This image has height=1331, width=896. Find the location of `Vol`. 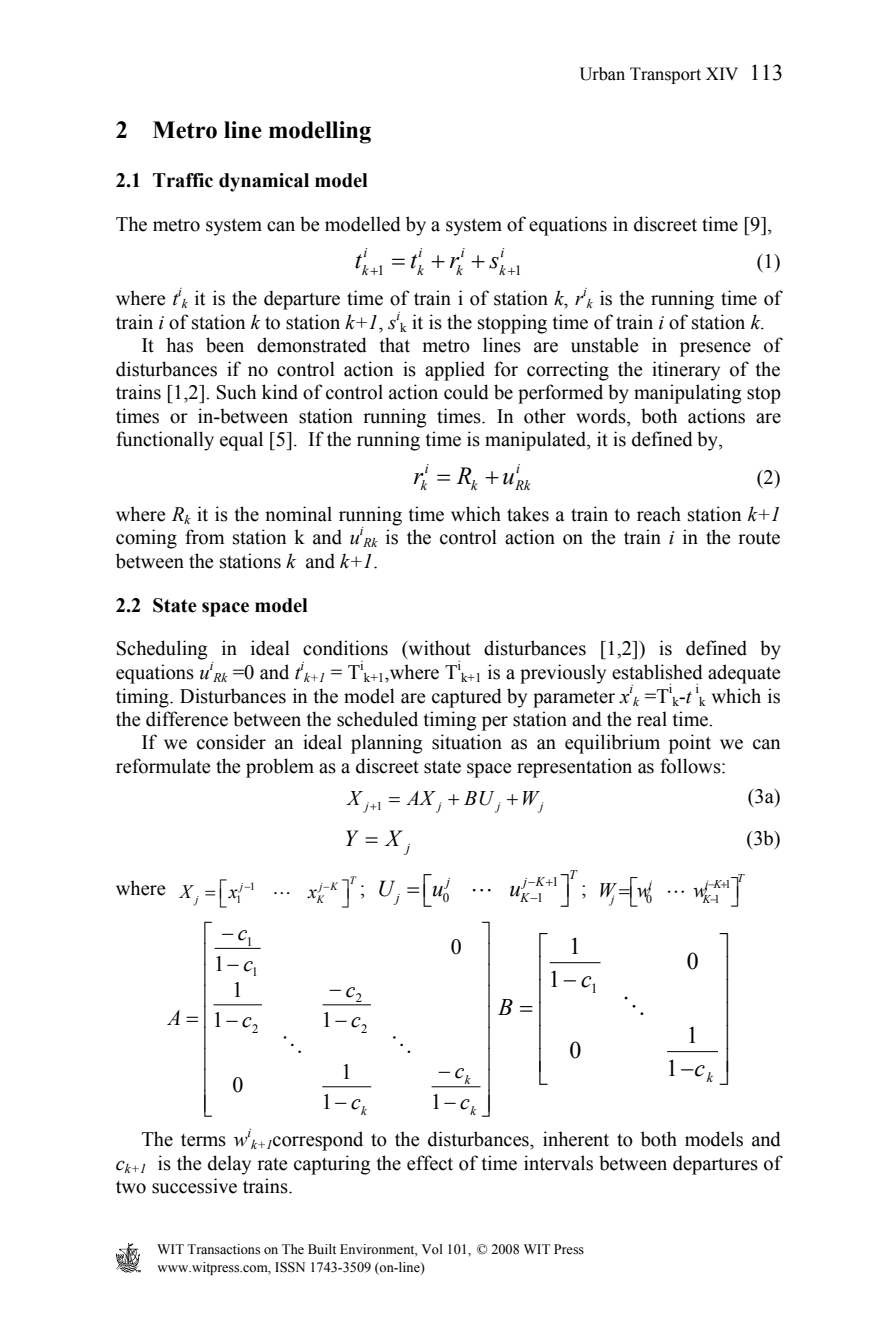

Vol is located at coordinates (432, 1249).
